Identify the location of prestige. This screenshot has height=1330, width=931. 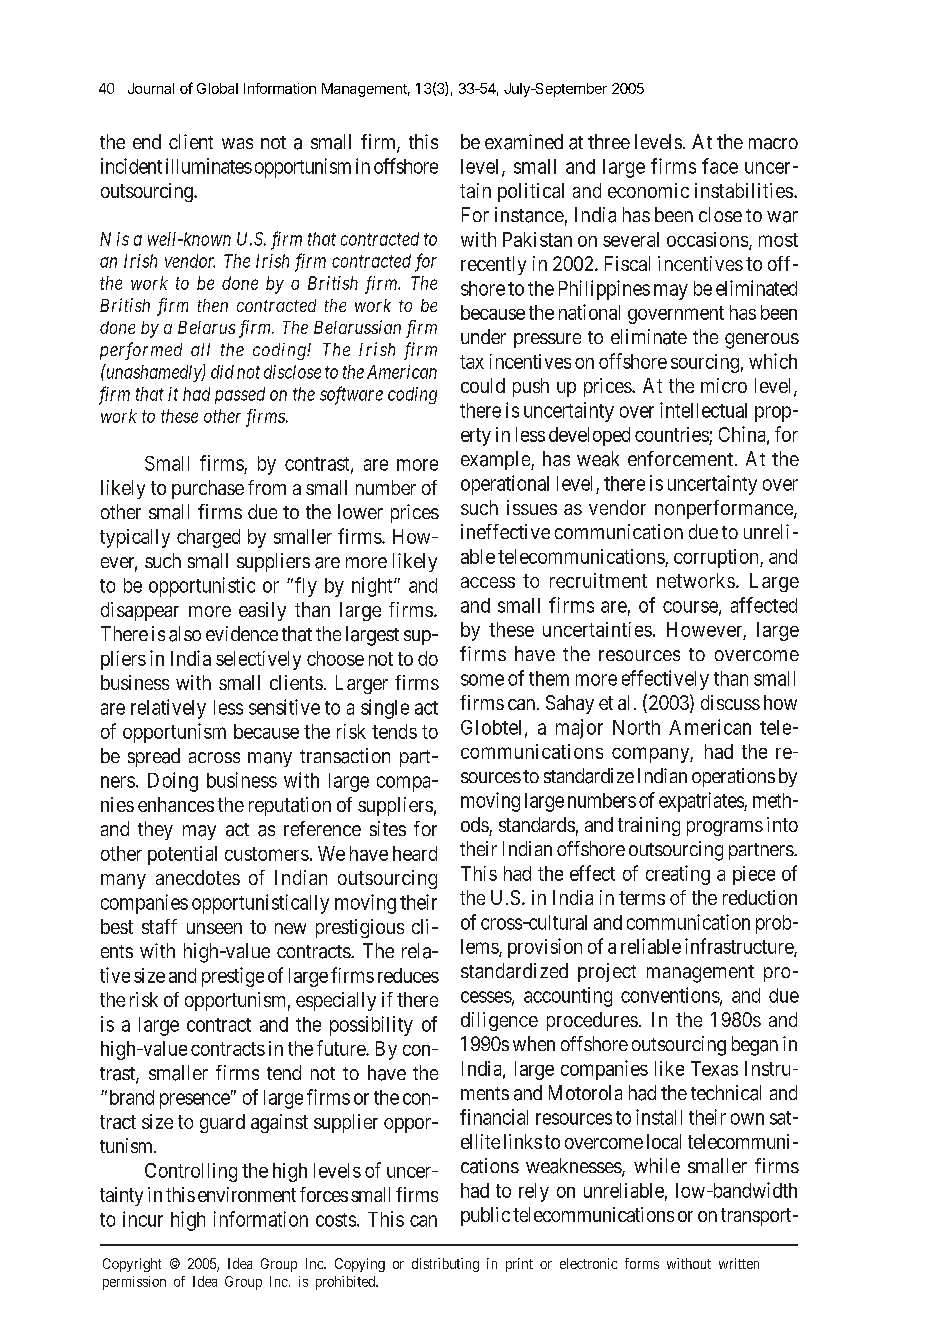
(233, 977).
